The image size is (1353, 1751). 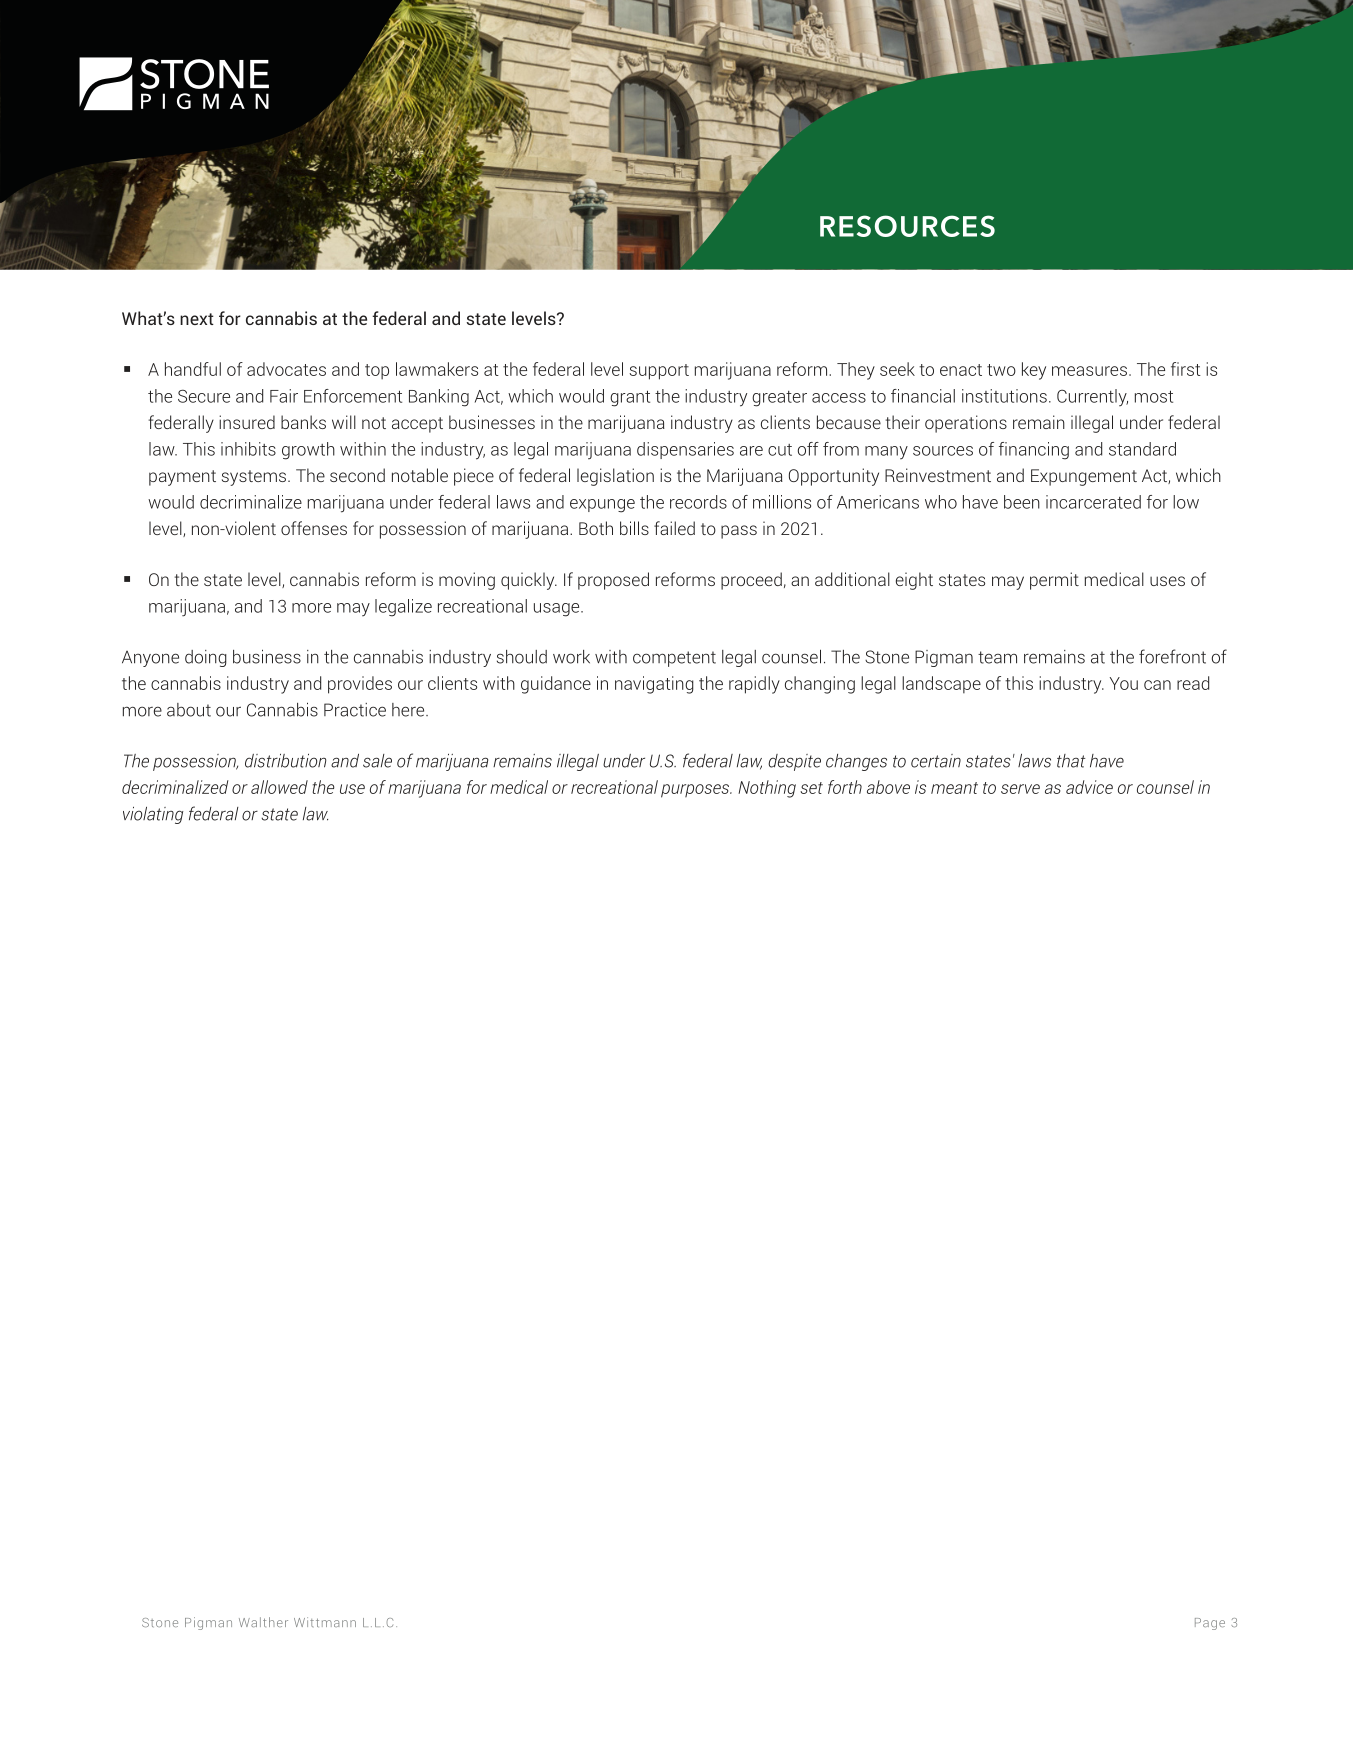 I want to click on Wittmann, so click(x=325, y=1622).
